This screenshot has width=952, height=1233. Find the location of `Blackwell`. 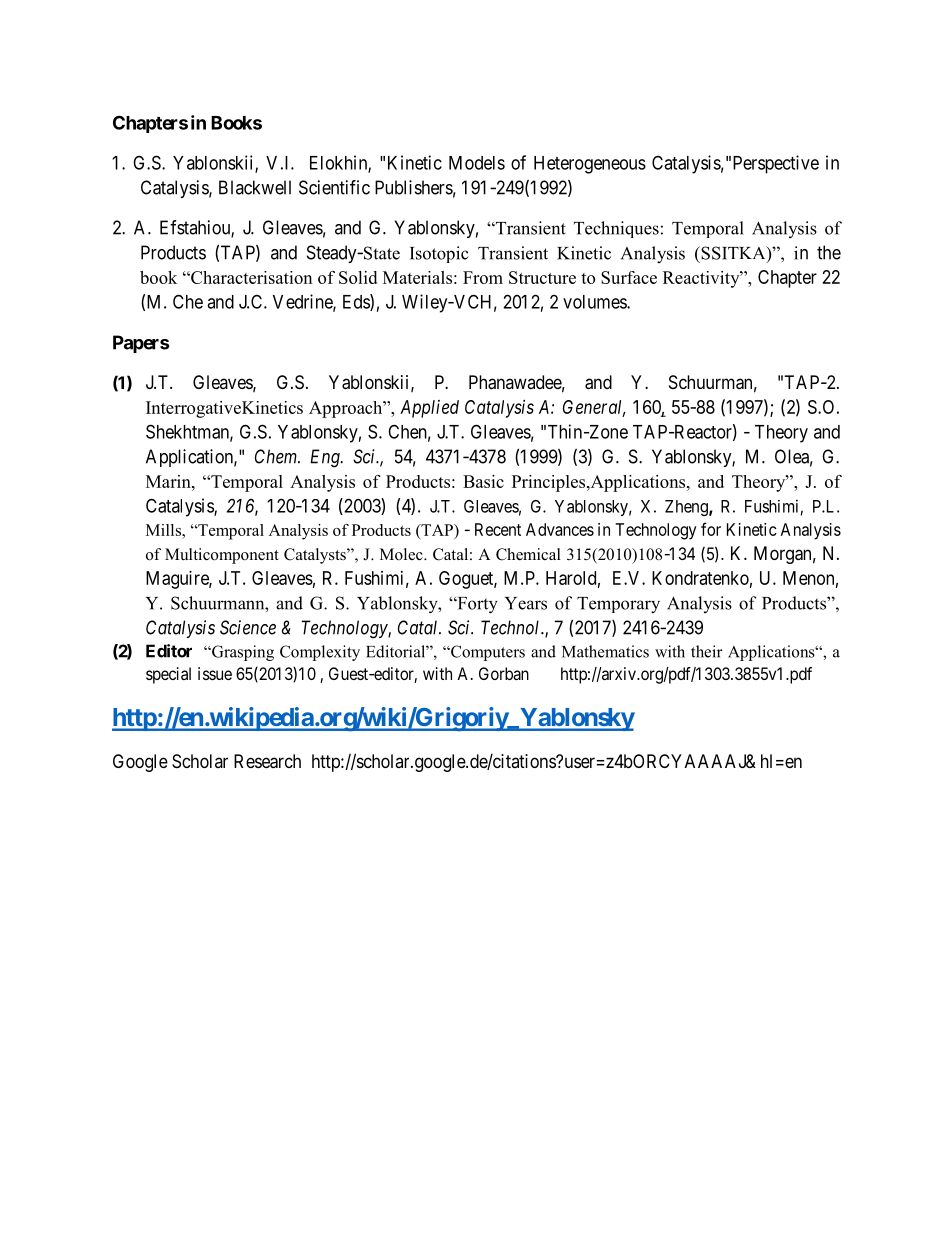

Blackwell is located at coordinates (255, 187).
